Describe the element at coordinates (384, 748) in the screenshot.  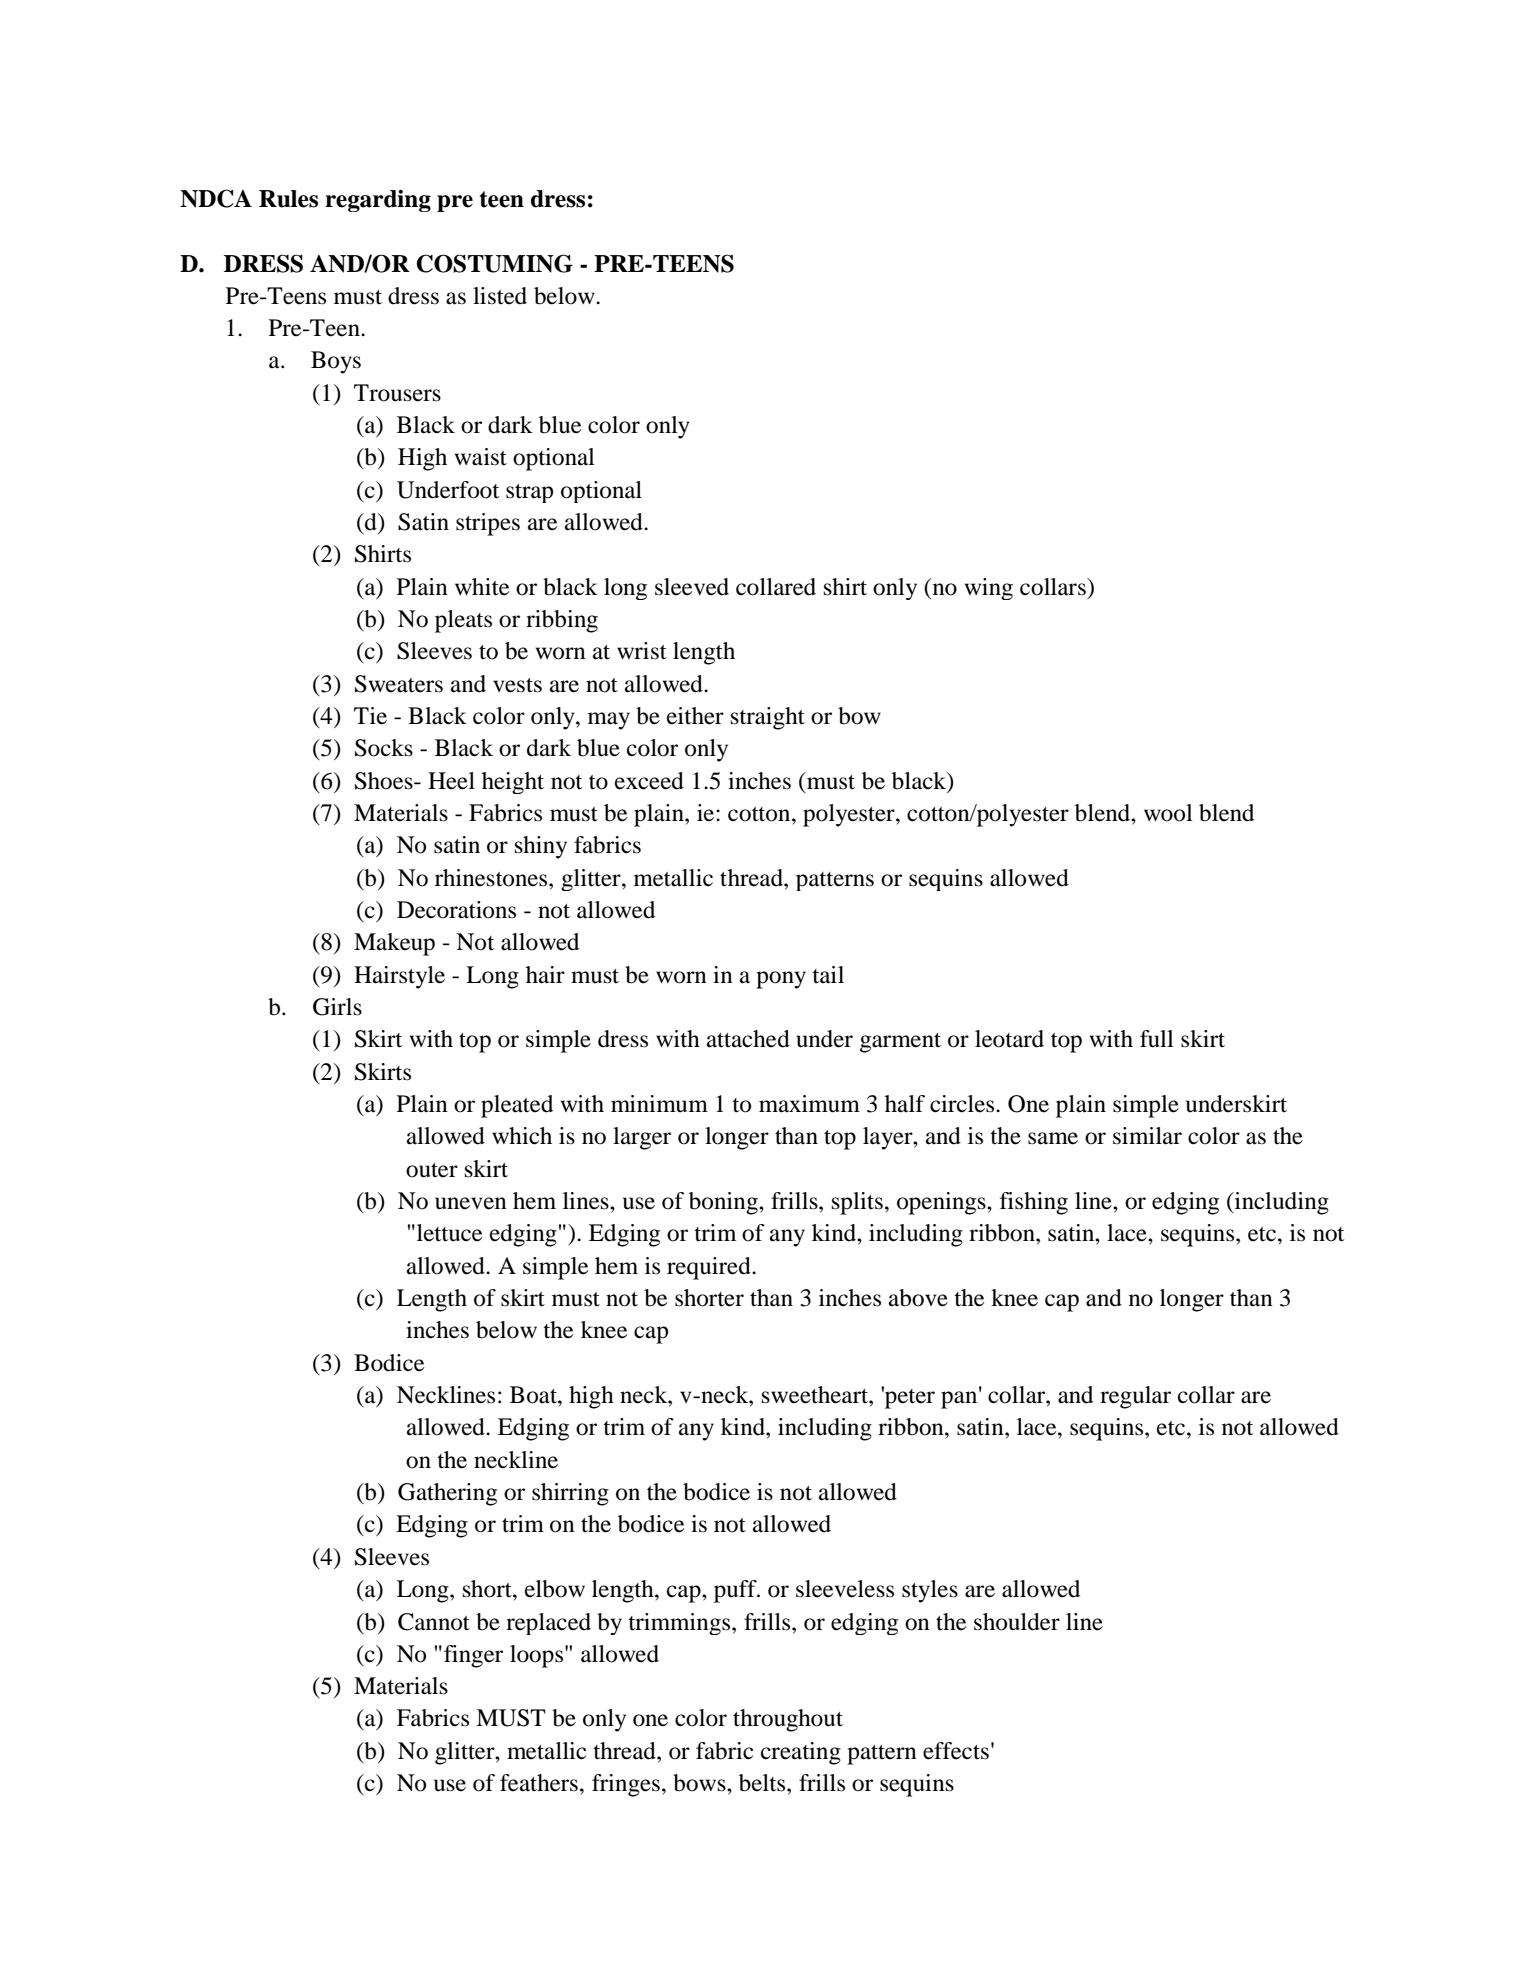
I see `Socks` at that location.
